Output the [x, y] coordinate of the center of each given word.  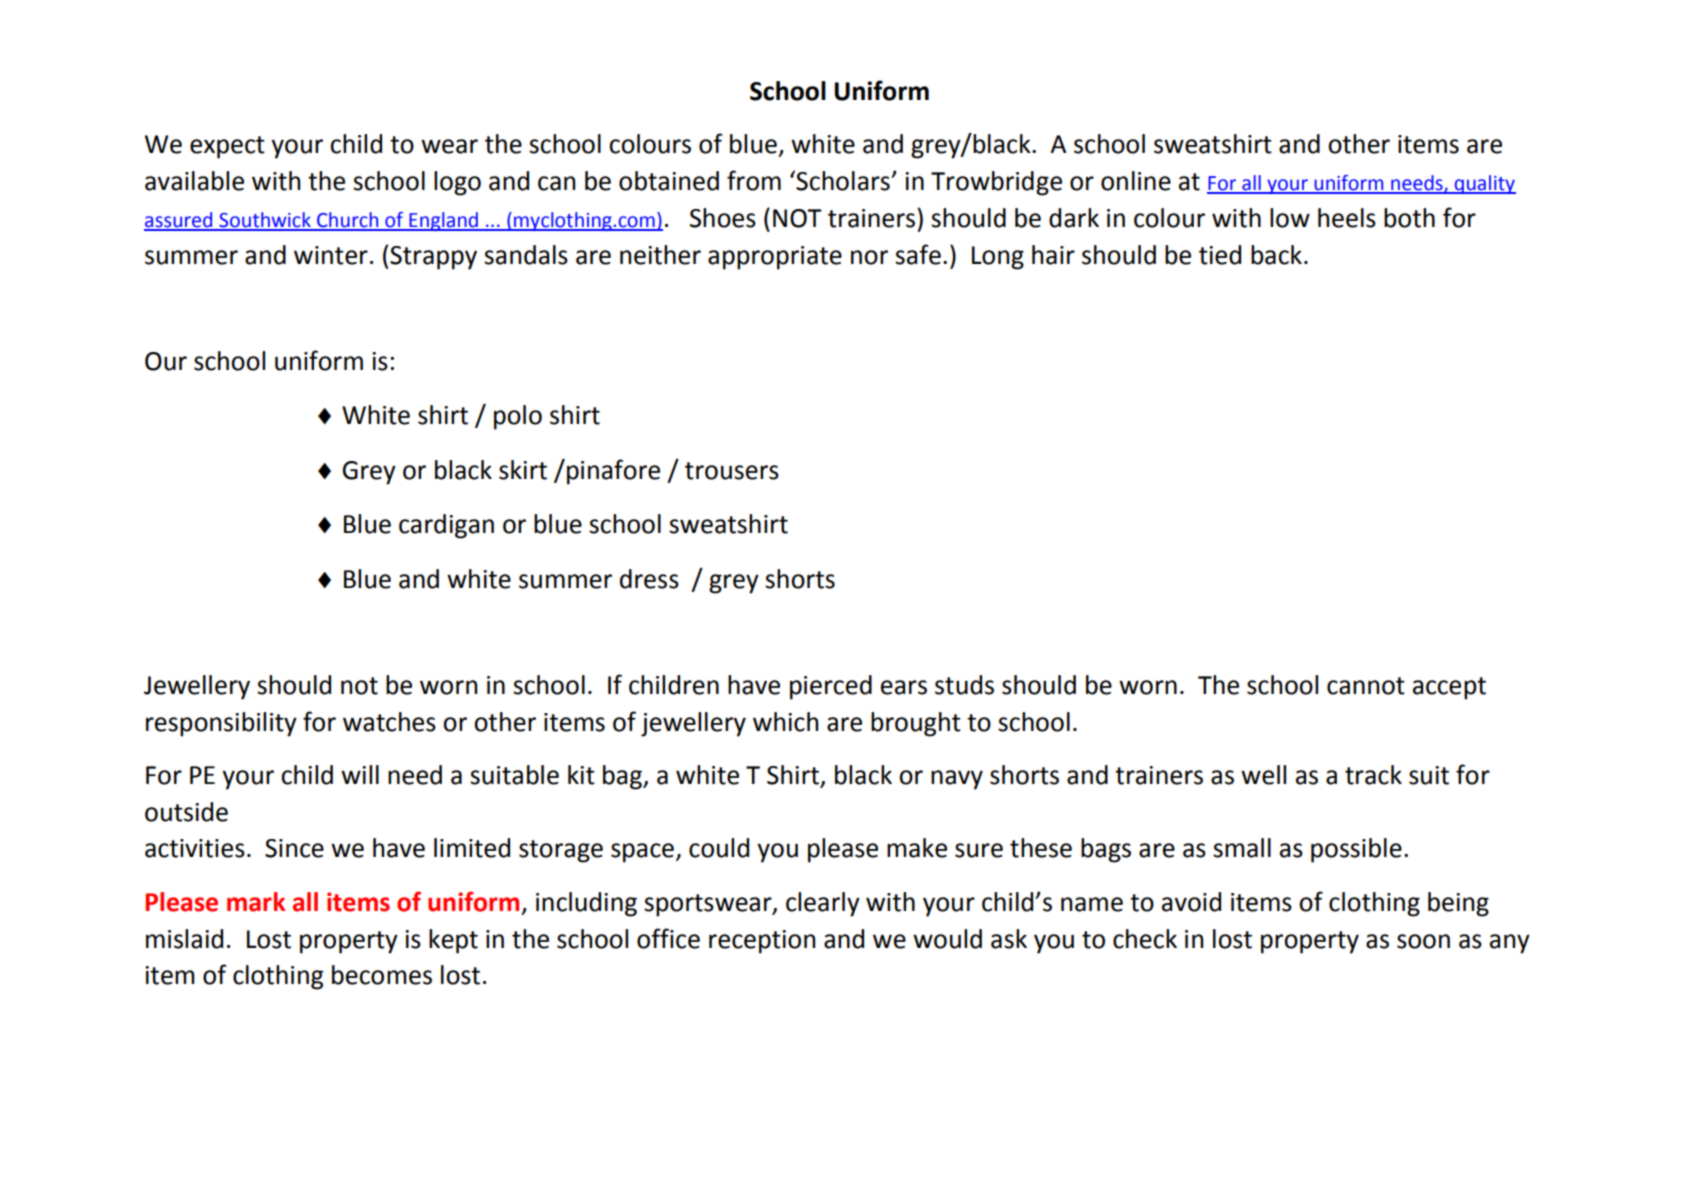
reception [762, 942]
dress [649, 579]
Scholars [844, 181]
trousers [732, 471]
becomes [382, 975]
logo [457, 183]
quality [1484, 184]
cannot [1366, 686]
